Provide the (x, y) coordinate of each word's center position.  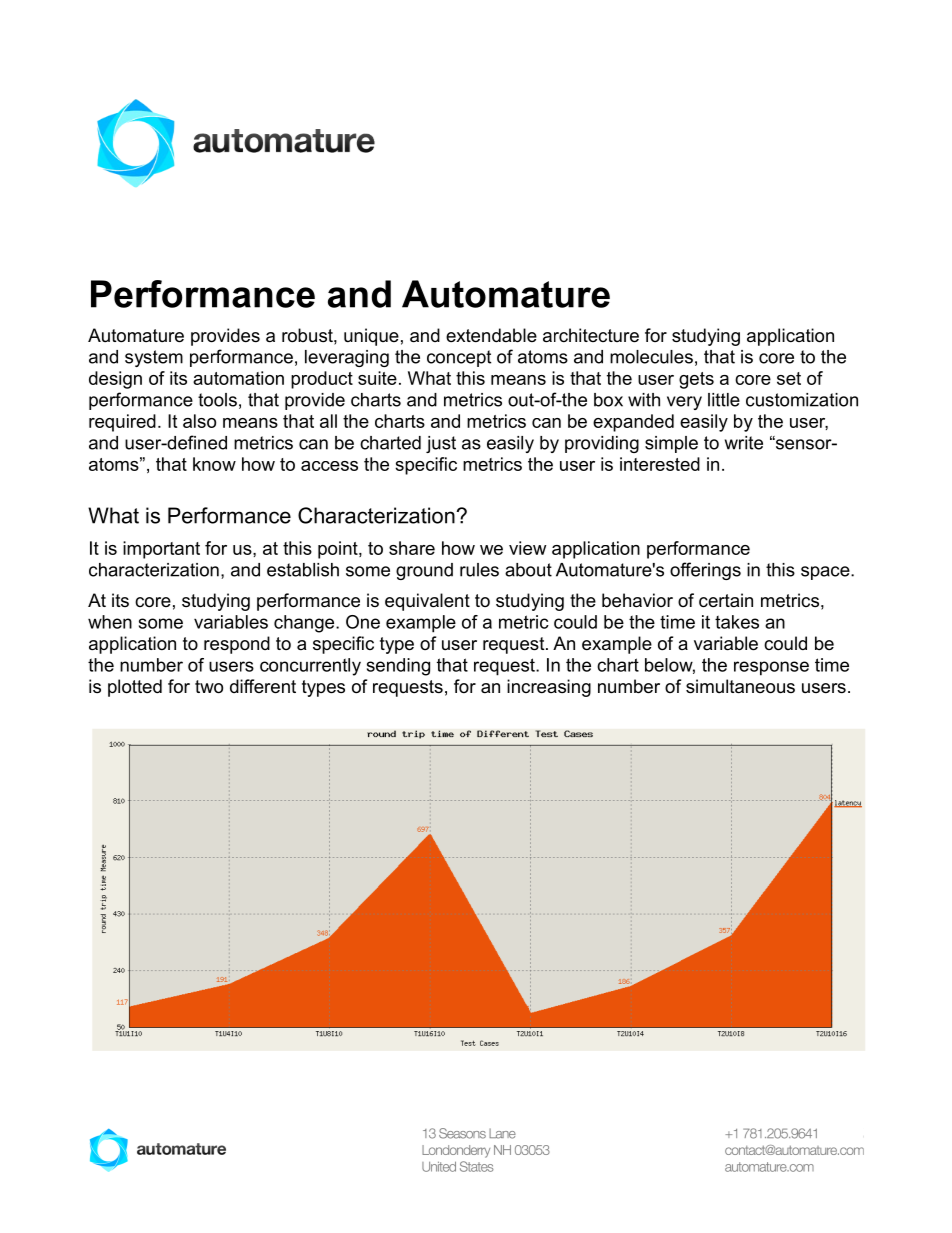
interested (660, 464)
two (209, 687)
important (161, 550)
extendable (491, 335)
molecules (651, 357)
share (412, 548)
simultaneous (740, 686)
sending (398, 667)
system (154, 358)
